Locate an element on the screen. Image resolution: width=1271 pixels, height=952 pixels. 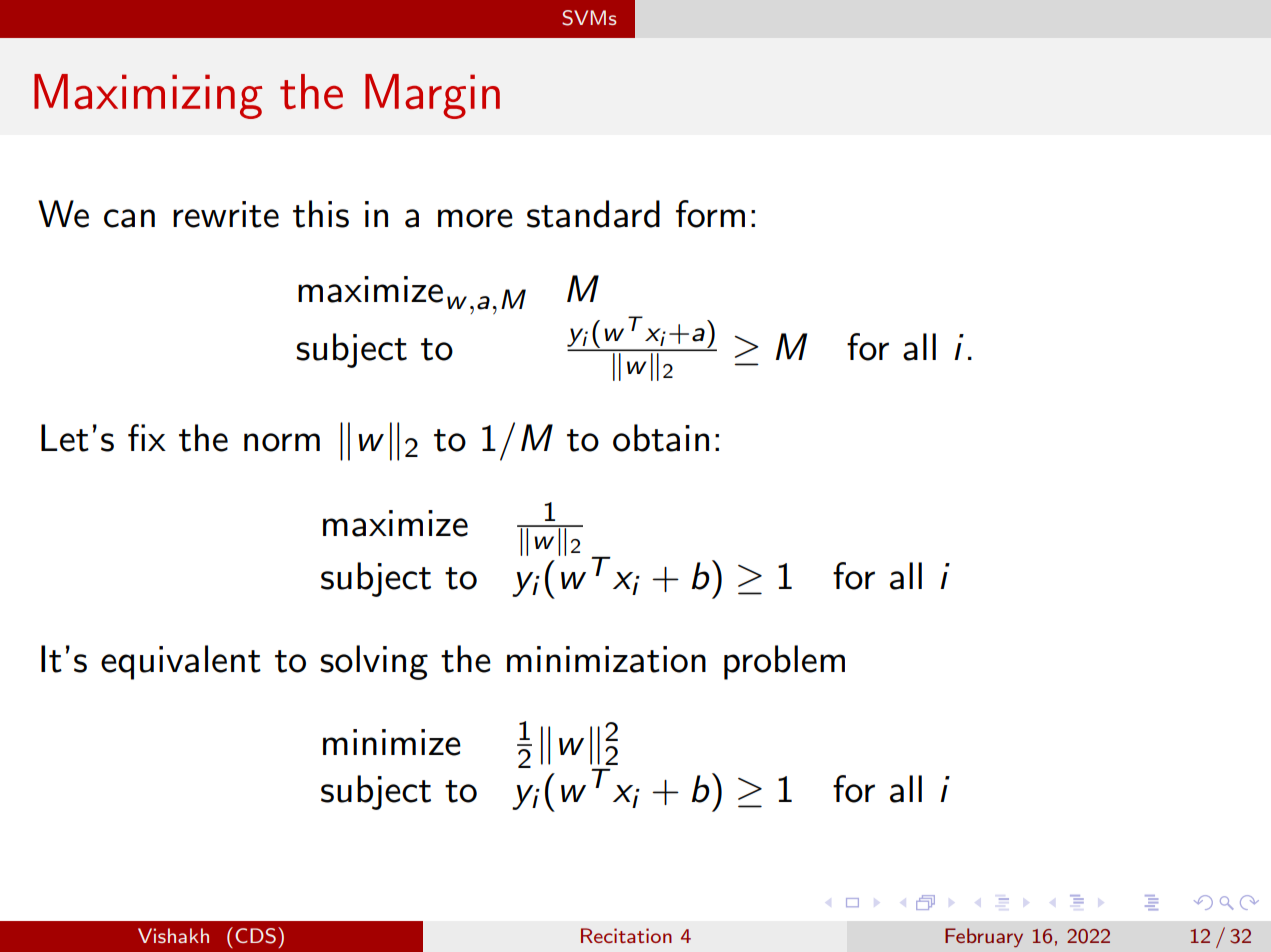
Maximizing is located at coordinates (148, 96).
